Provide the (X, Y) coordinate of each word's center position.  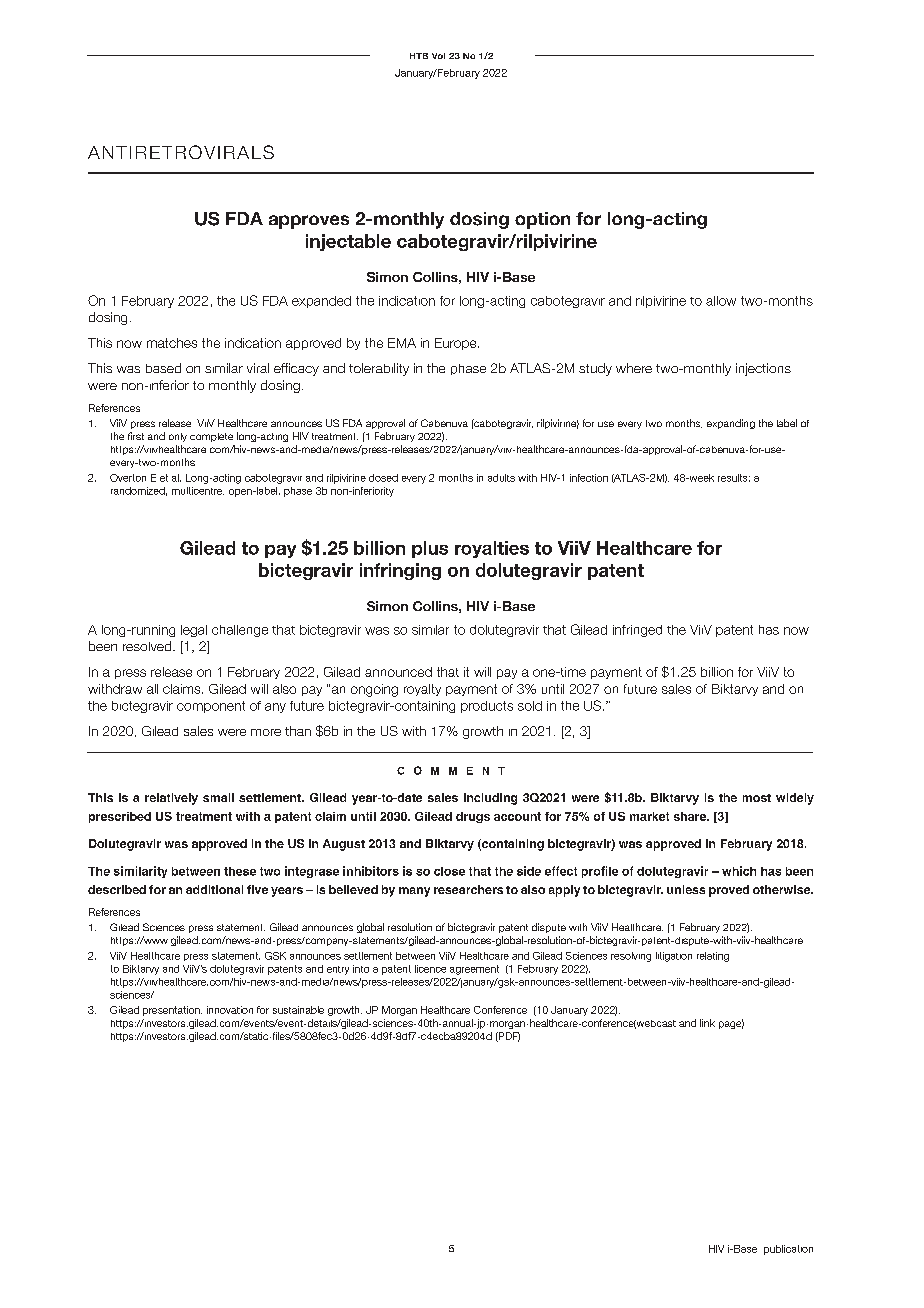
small (218, 797)
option (542, 220)
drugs (473, 817)
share (691, 816)
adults (501, 478)
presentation (172, 1011)
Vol (438, 56)
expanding (731, 424)
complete (211, 437)
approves (309, 222)
